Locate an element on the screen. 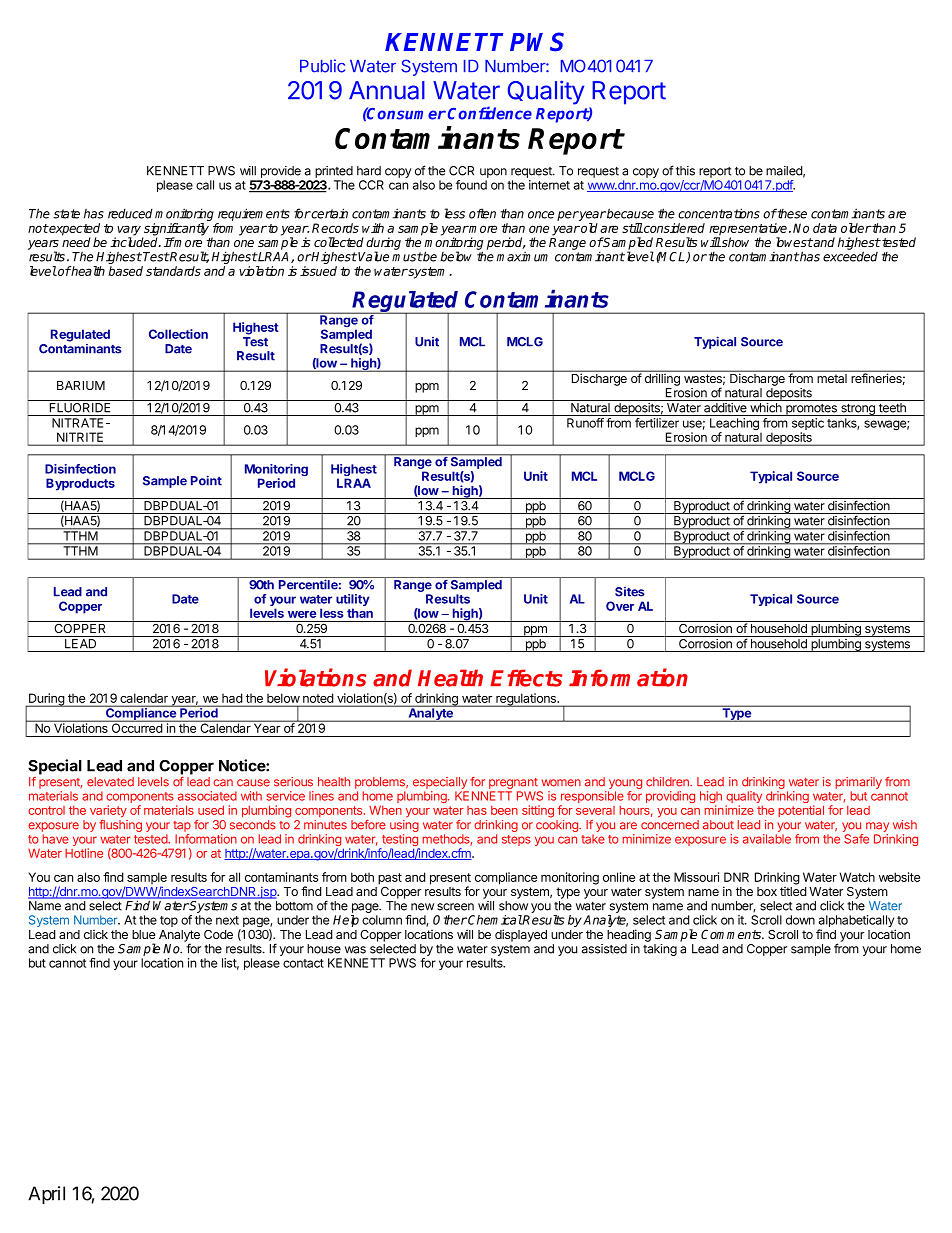  Sites is located at coordinates (629, 592).
